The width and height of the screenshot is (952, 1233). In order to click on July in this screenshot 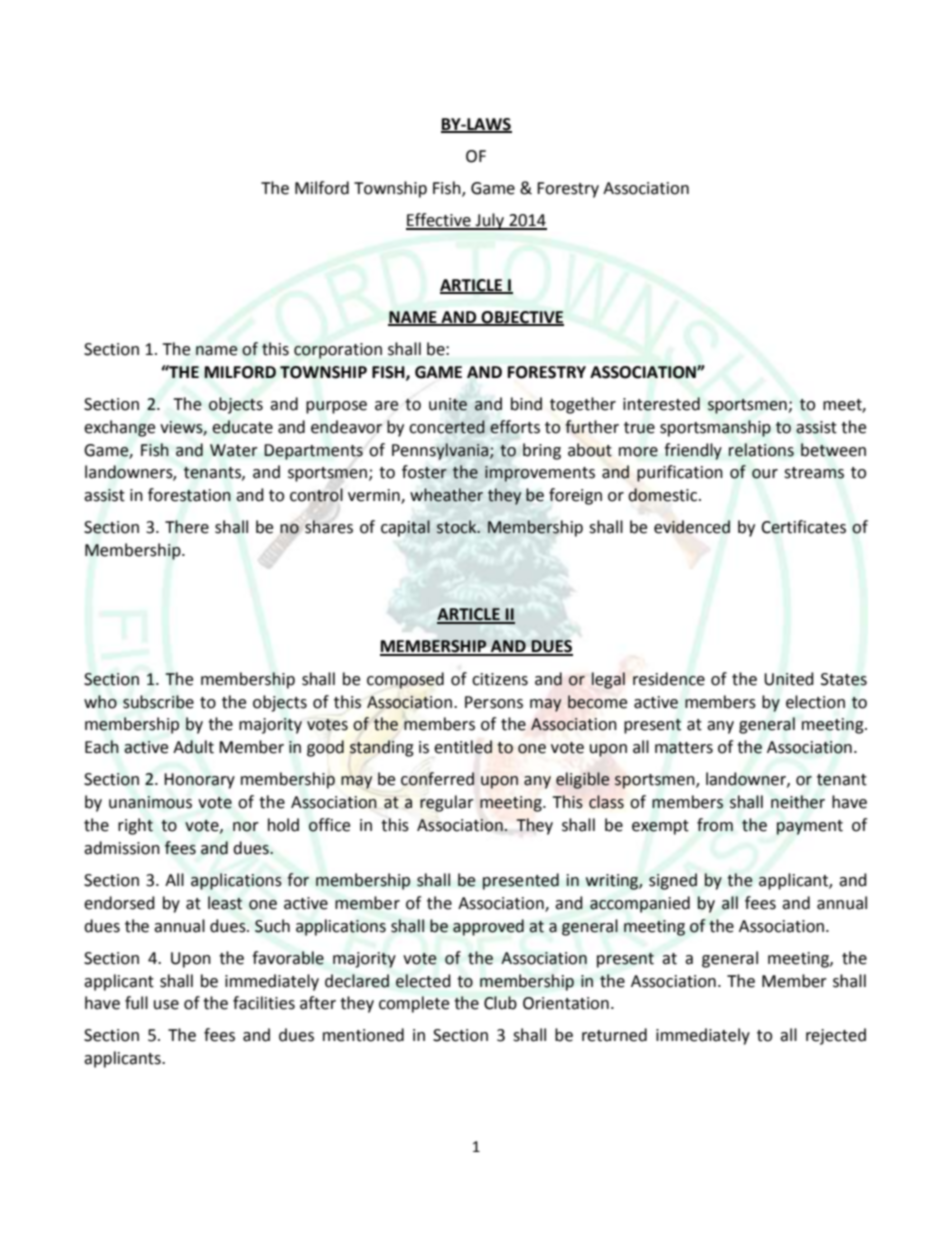, I will do `click(490, 221)`.
